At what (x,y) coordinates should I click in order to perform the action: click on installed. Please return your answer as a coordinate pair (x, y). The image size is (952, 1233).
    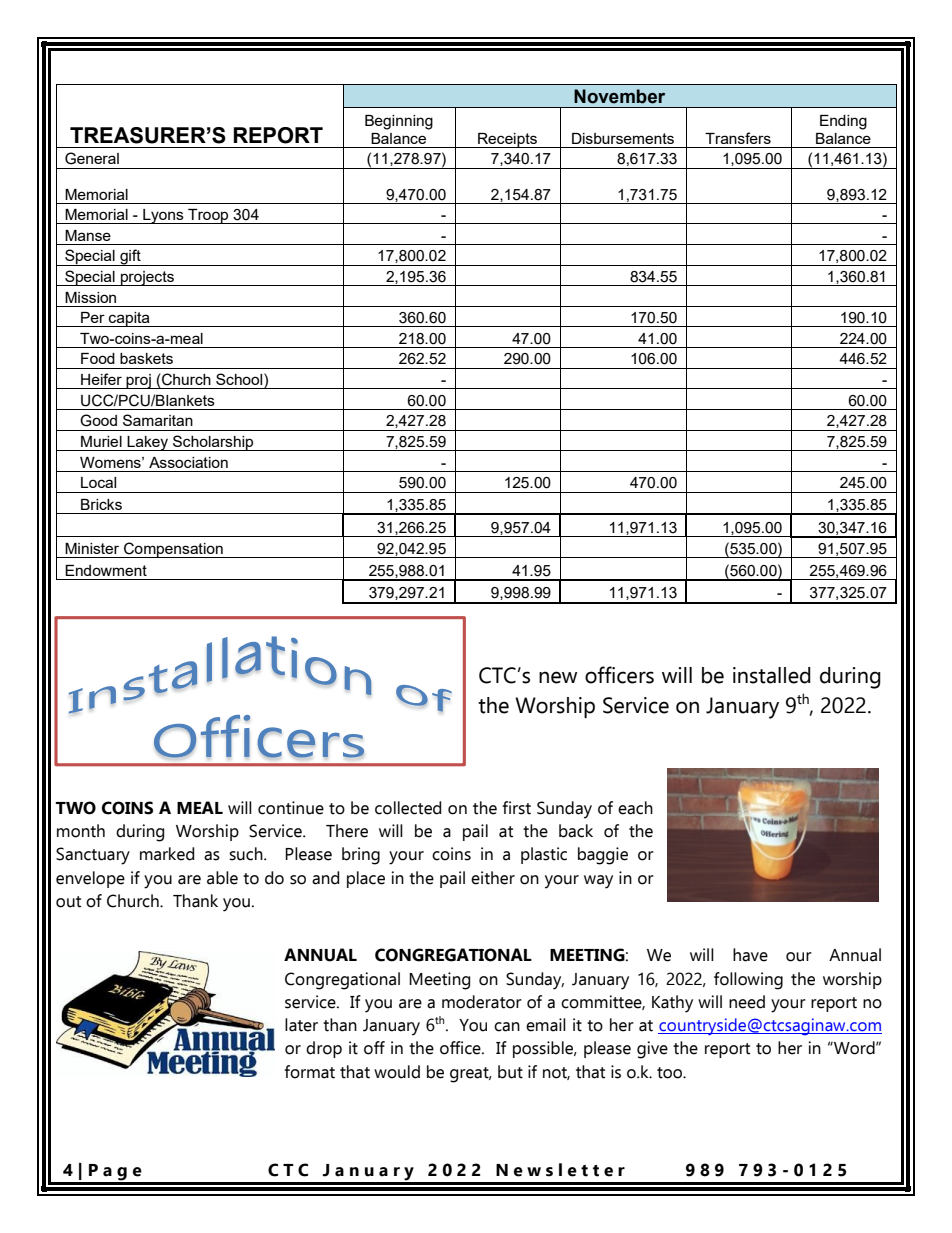
    Looking at the image, I should click on (772, 675).
